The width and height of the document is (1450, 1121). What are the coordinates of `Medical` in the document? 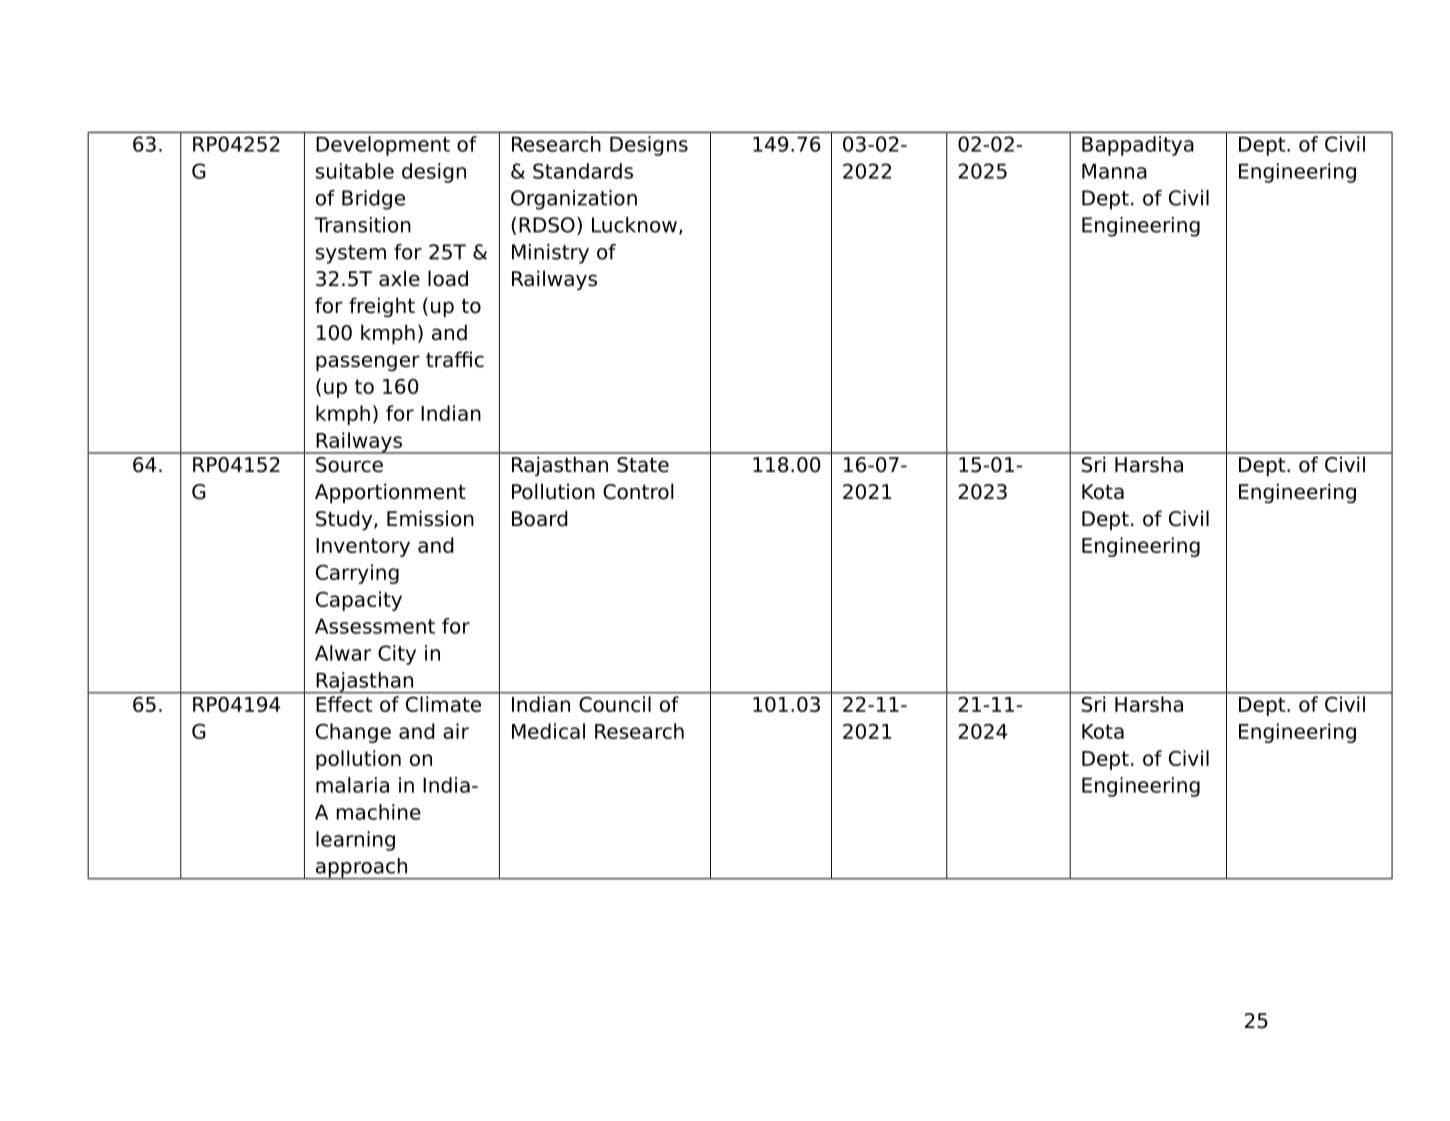 It's located at (548, 731).
